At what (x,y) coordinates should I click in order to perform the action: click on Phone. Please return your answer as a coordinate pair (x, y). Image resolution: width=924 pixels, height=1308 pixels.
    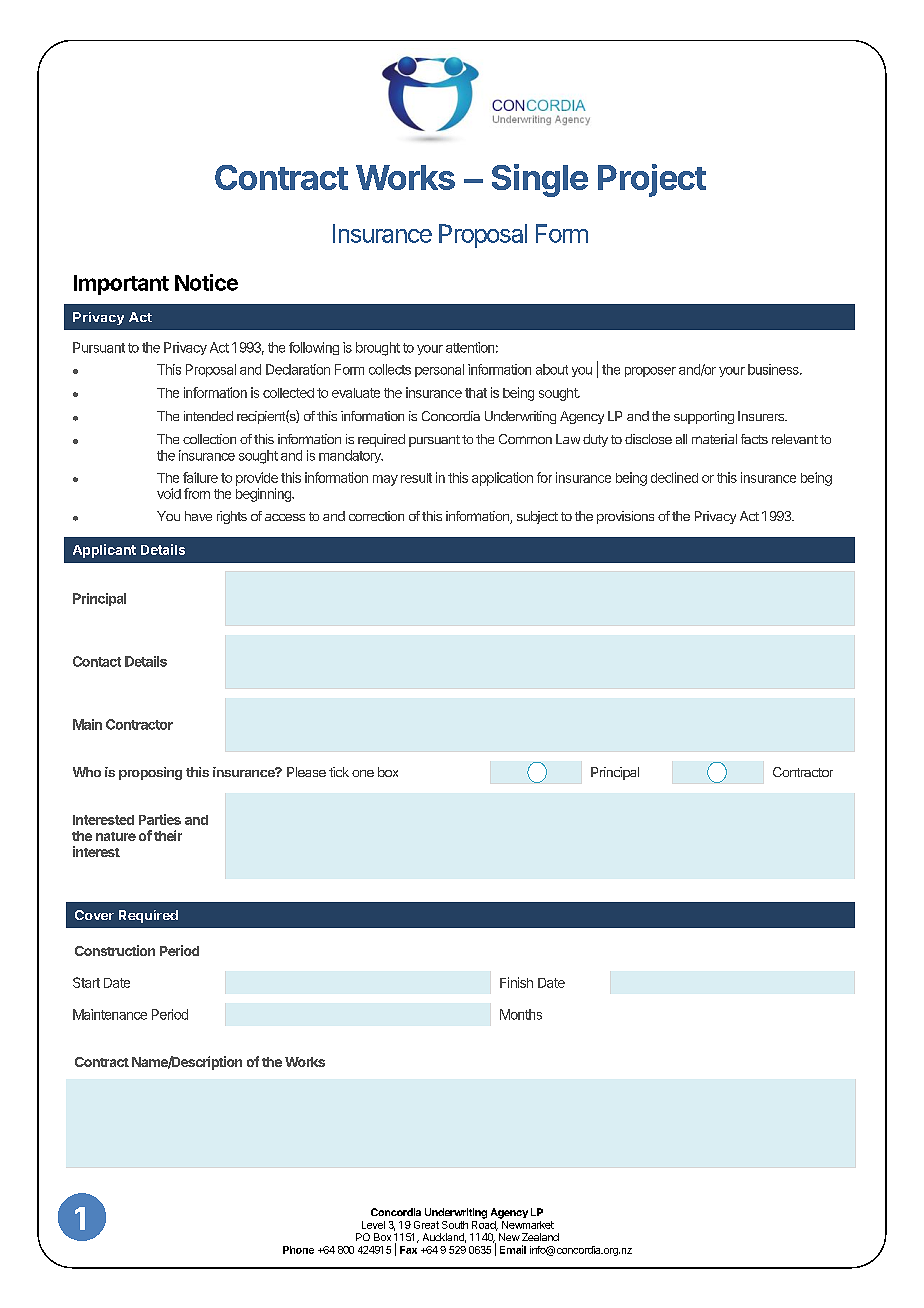
    Looking at the image, I should click on (298, 1250).
